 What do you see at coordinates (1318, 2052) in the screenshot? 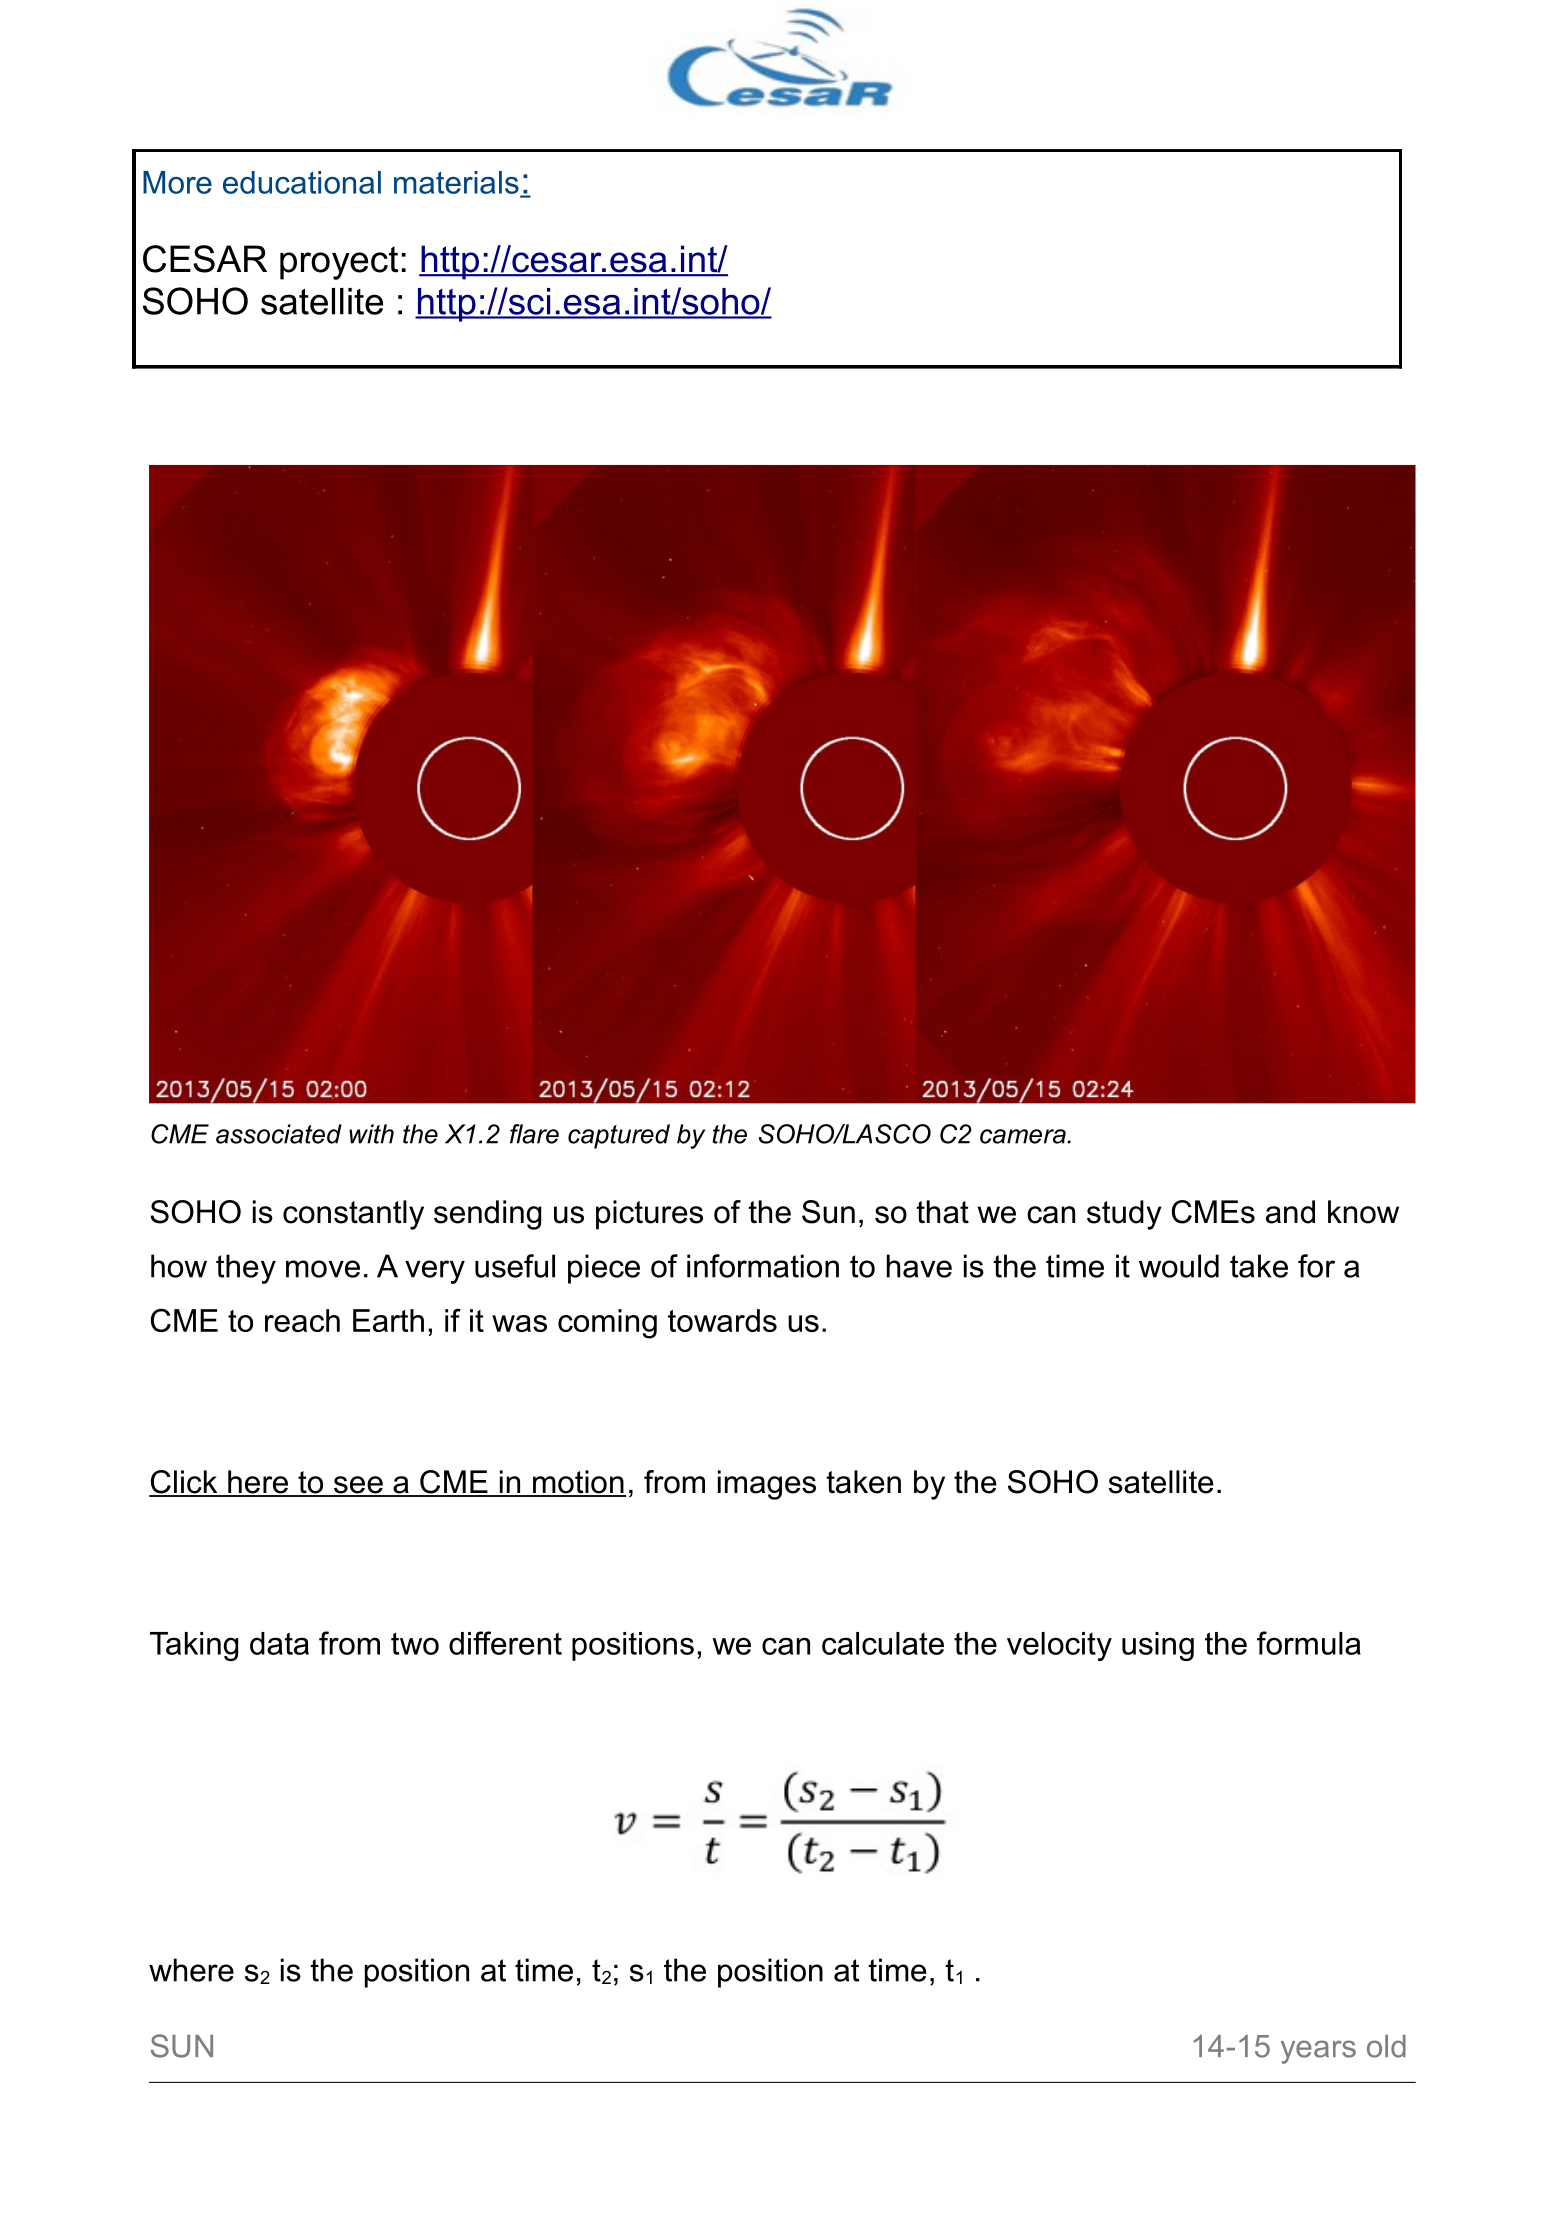
I see `years` at bounding box center [1318, 2052].
